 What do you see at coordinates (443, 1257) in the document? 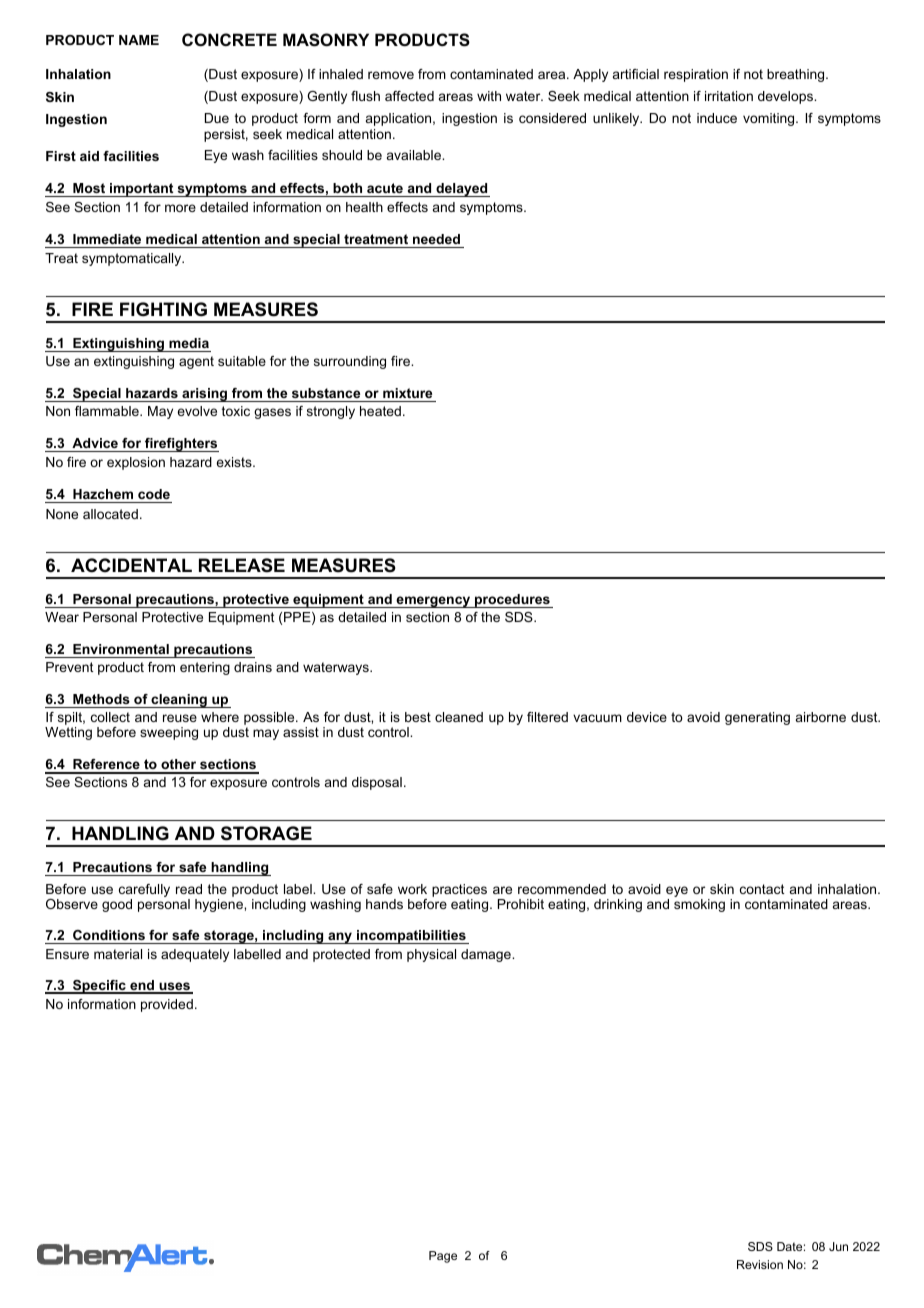
I see `Page` at bounding box center [443, 1257].
